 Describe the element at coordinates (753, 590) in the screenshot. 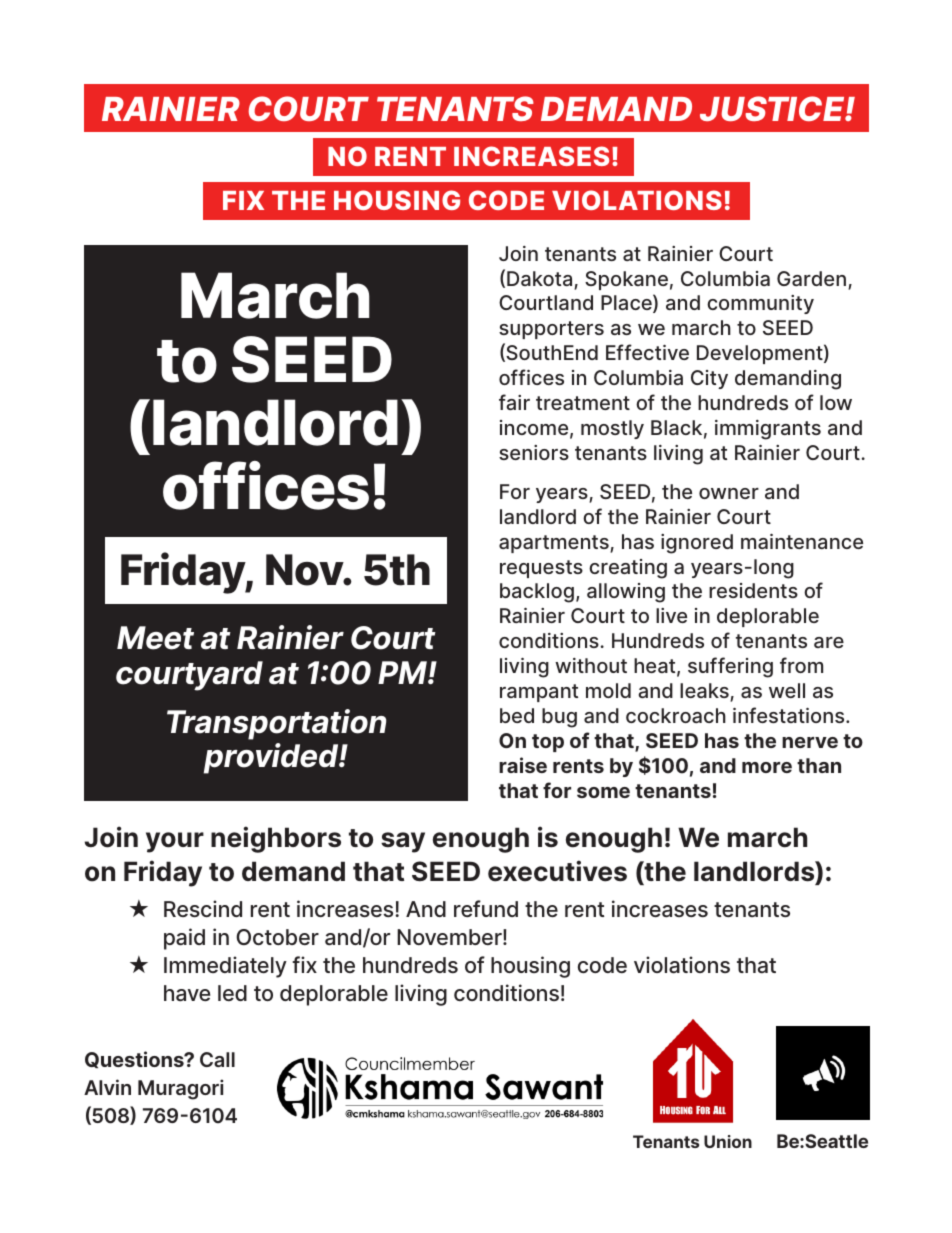

I see `residents` at that location.
